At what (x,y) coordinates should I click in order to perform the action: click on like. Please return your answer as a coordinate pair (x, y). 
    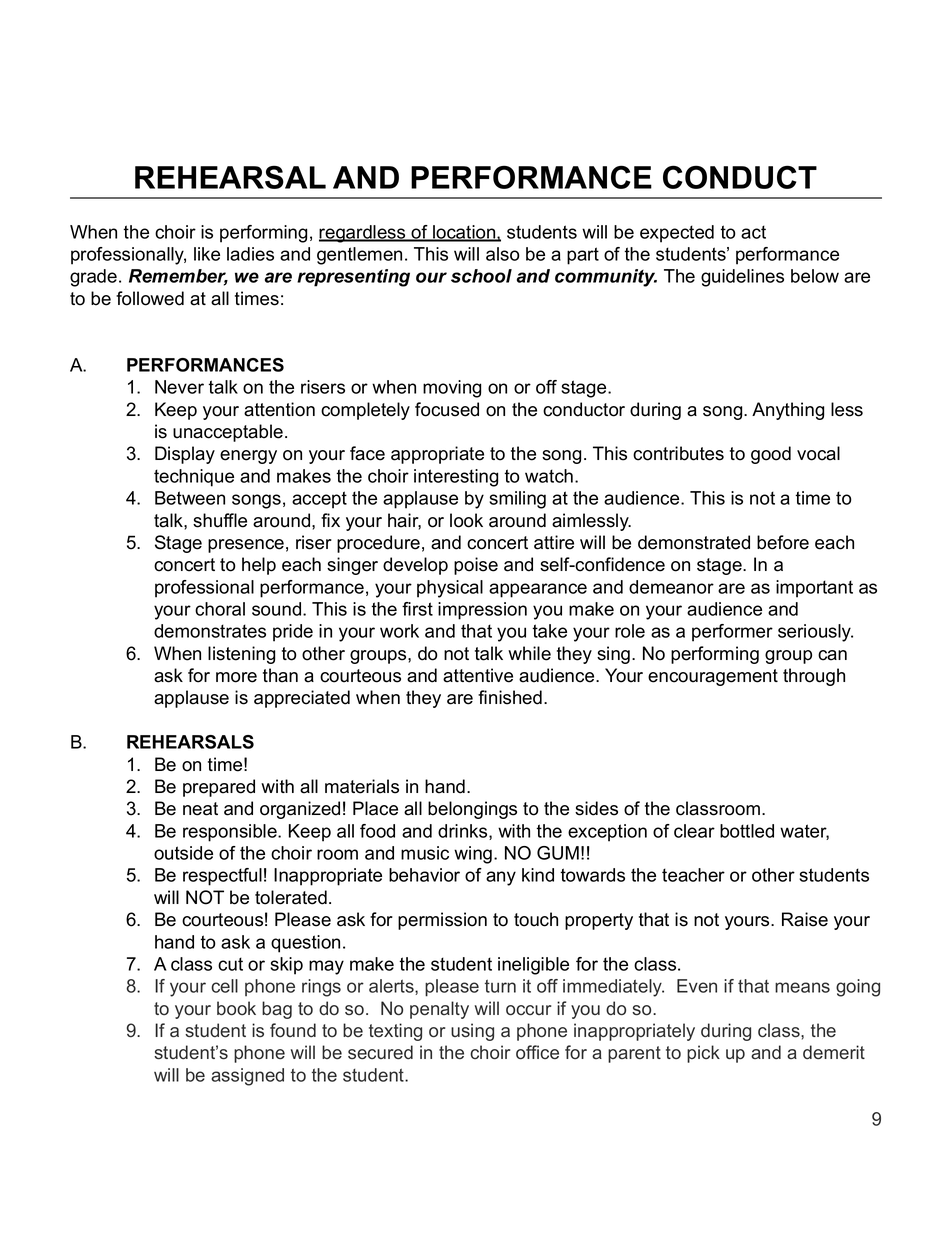
    Looking at the image, I should click on (207, 254).
